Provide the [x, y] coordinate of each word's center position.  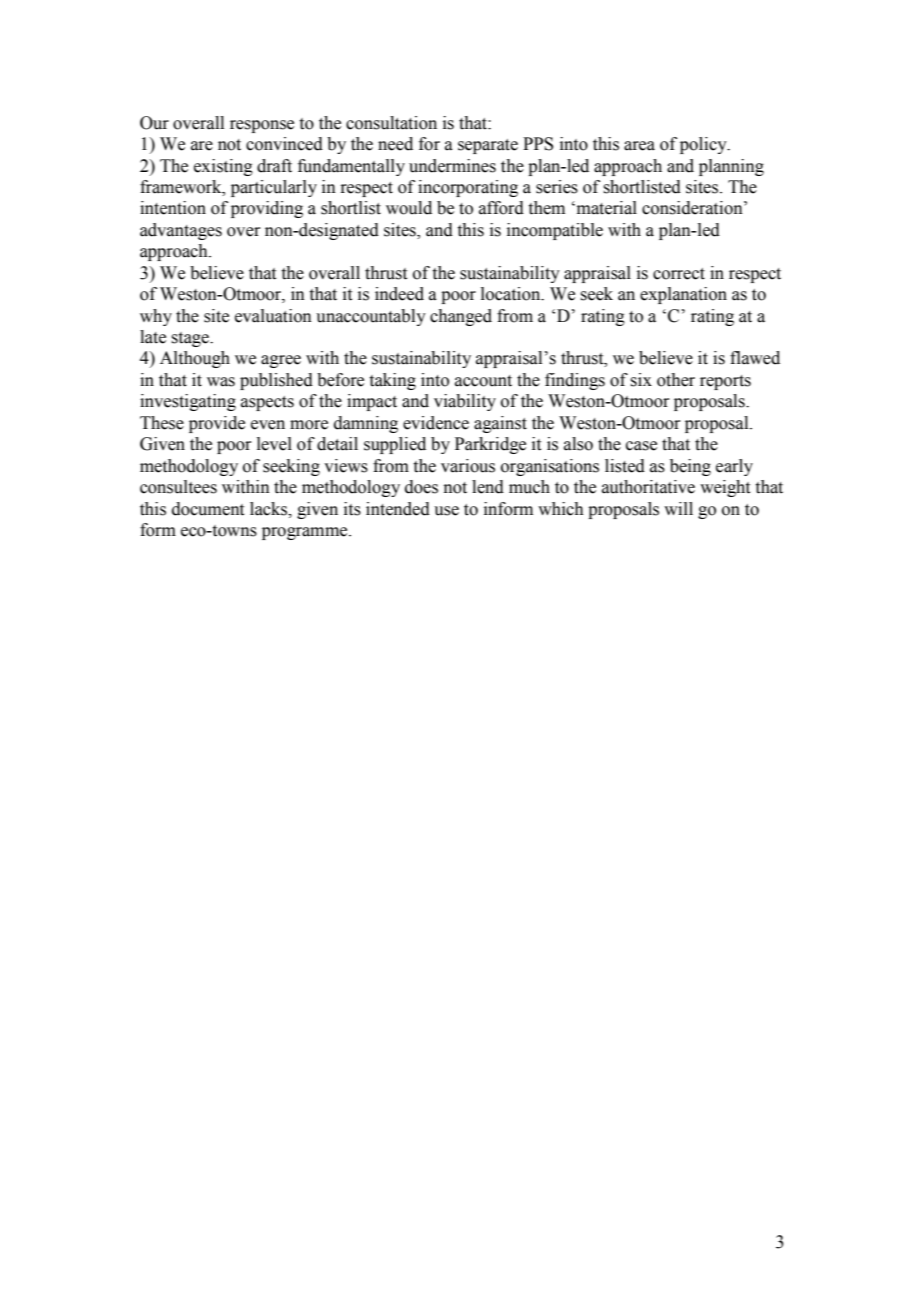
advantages [181, 231]
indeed [399, 294]
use [446, 511]
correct [679, 274]
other [676, 380]
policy [704, 145]
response [262, 126]
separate [488, 146]
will [678, 508]
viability [465, 402]
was [221, 382]
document [208, 509]
